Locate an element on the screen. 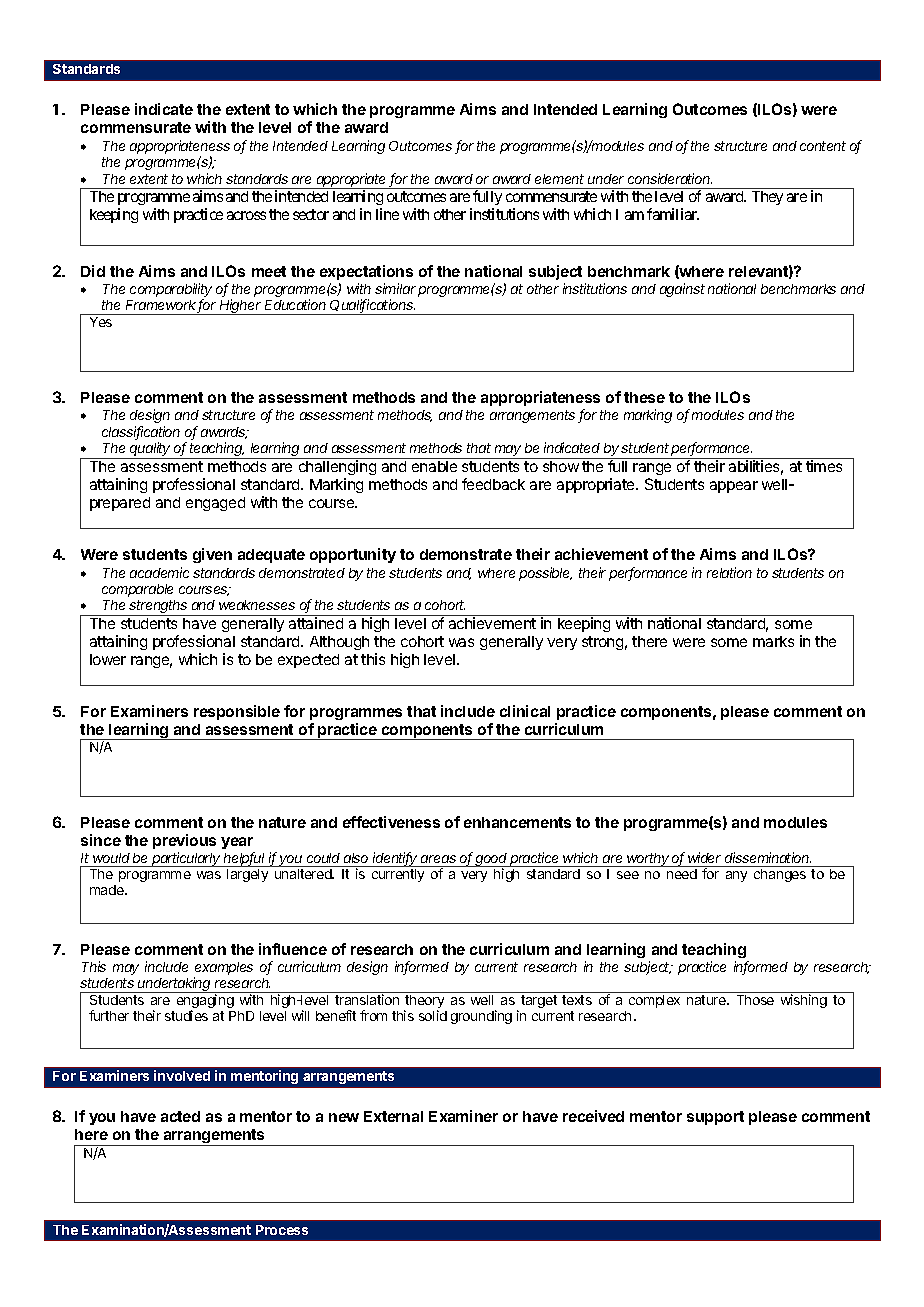  any is located at coordinates (736, 876).
